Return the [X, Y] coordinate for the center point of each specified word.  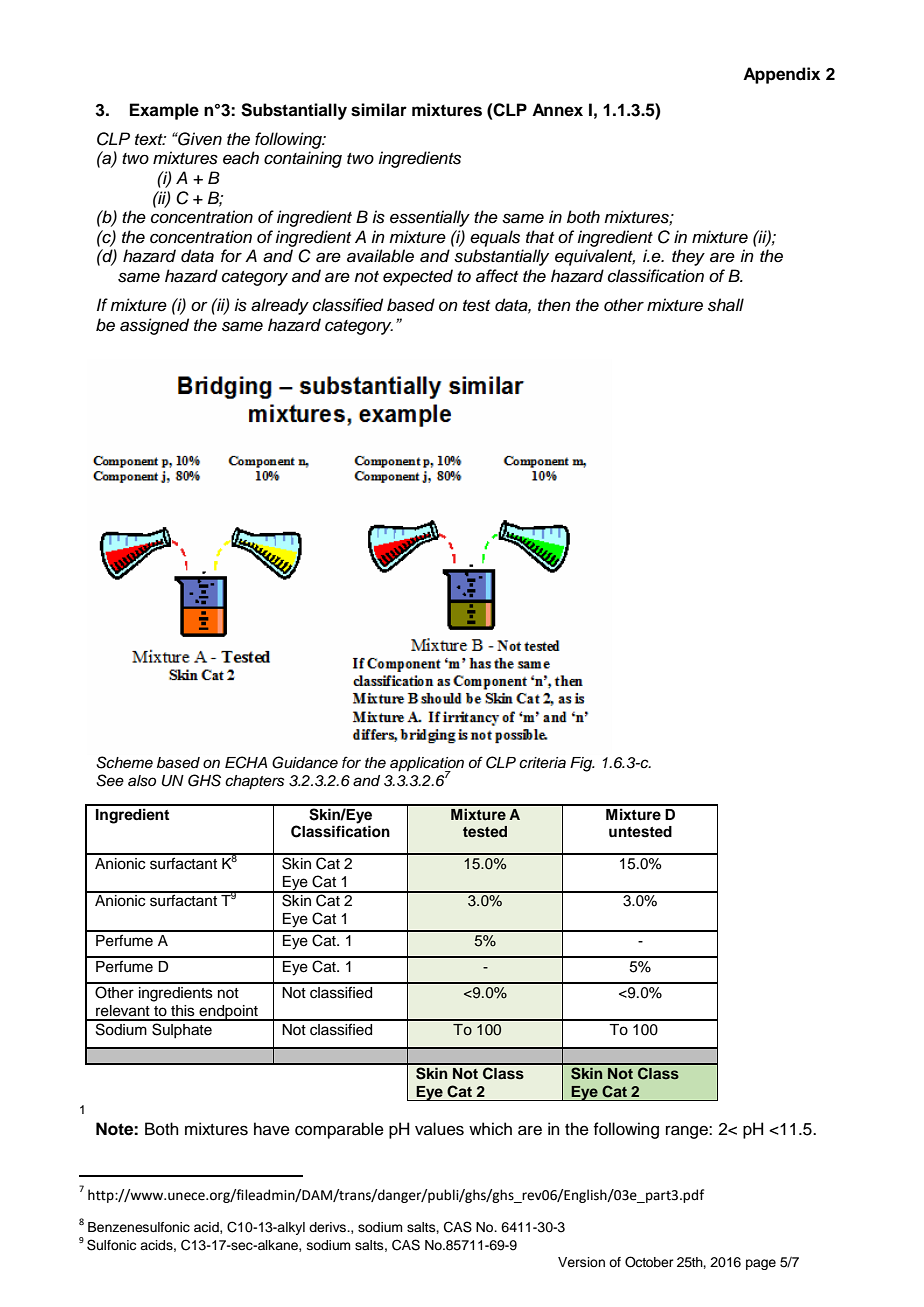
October [649, 1262]
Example [164, 111]
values [439, 1129]
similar [379, 110]
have [272, 1129]
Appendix [781, 75]
